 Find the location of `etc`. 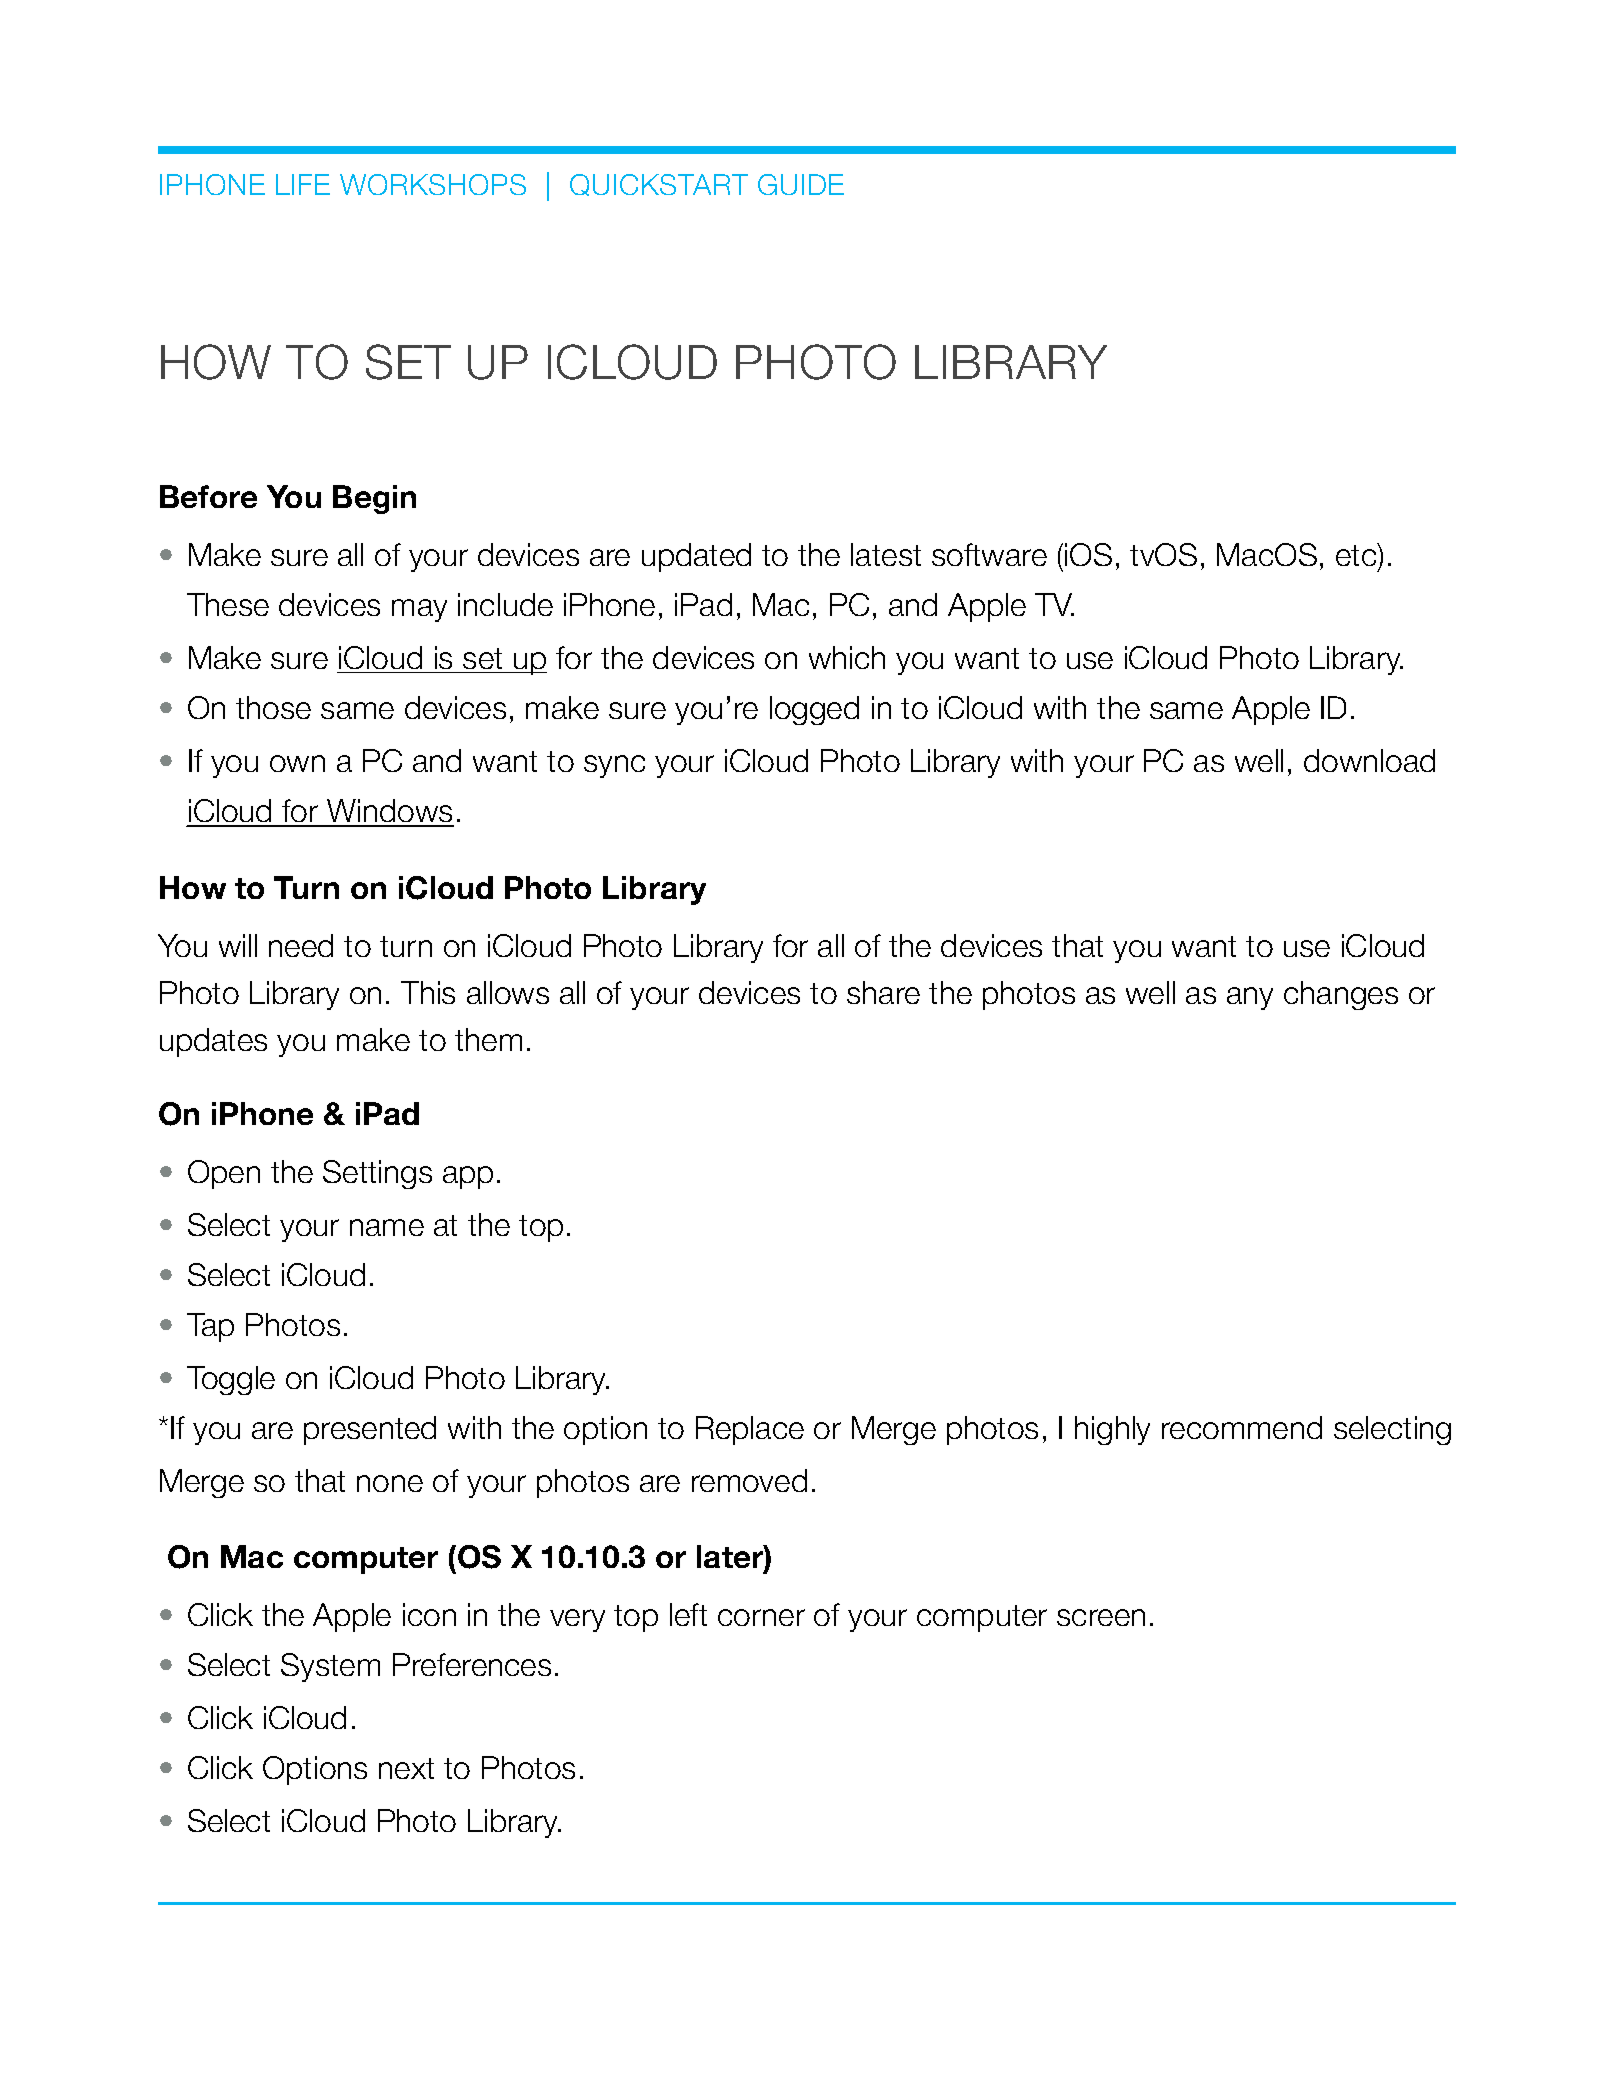

etc is located at coordinates (1357, 556).
